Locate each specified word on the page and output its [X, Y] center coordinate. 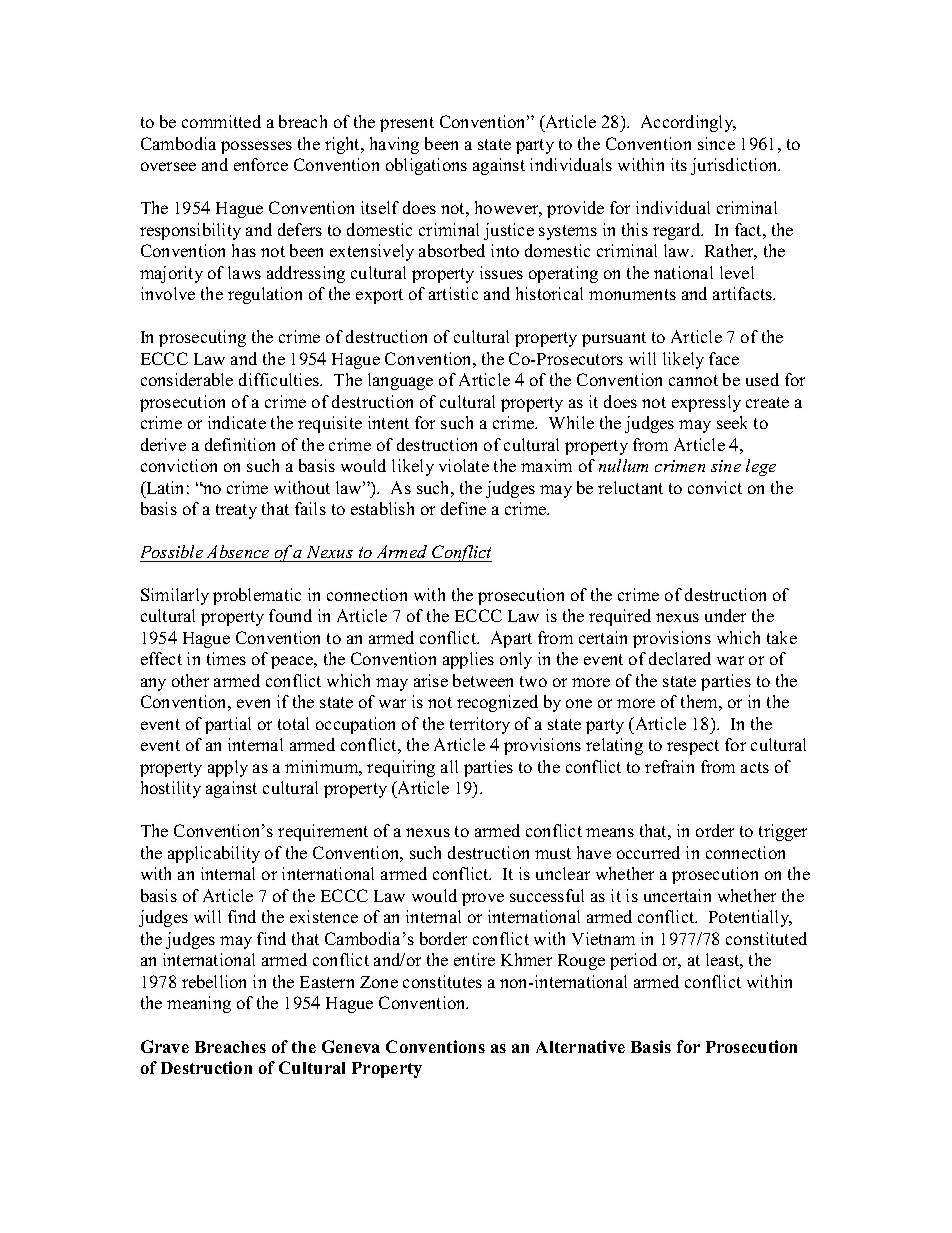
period [633, 961]
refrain [669, 766]
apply [228, 768]
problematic [257, 596]
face [724, 358]
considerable [187, 379]
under [725, 615]
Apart [511, 639]
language [400, 381]
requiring [401, 768]
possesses [256, 147]
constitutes [442, 981]
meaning [199, 1004]
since [716, 143]
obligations [426, 166]
